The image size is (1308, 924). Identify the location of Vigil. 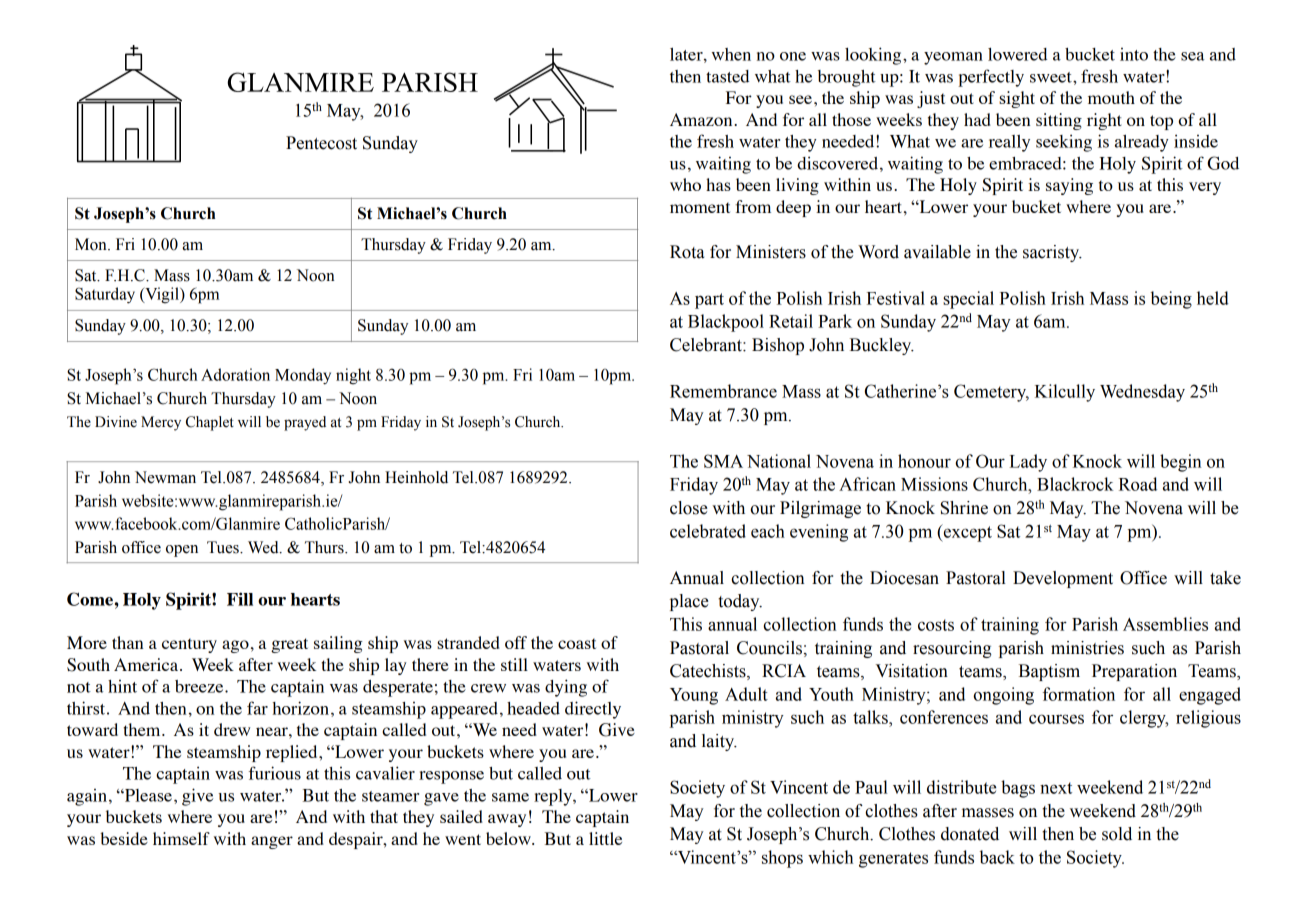
(162, 295).
